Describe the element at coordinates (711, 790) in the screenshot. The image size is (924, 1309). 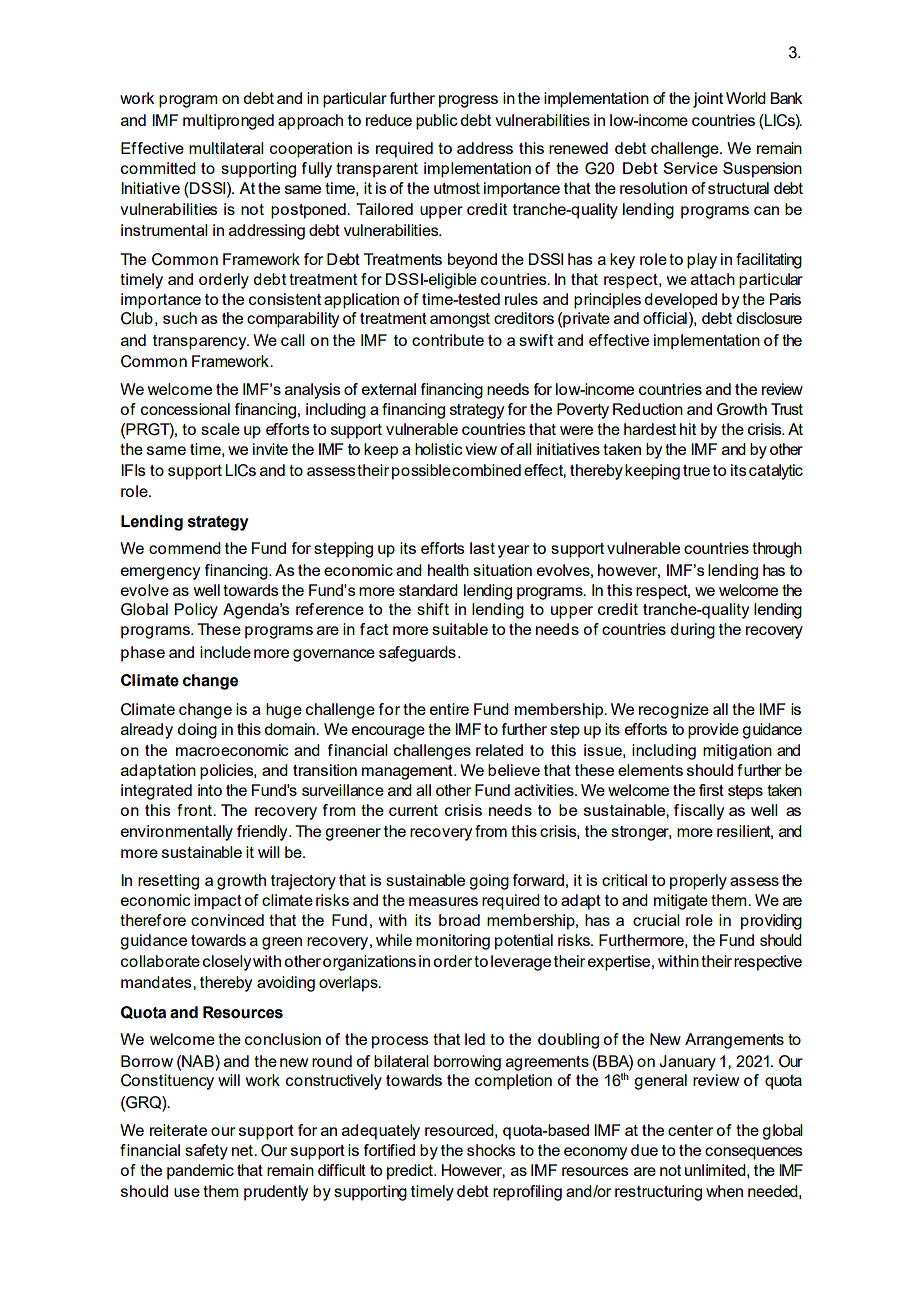
I see `first` at that location.
